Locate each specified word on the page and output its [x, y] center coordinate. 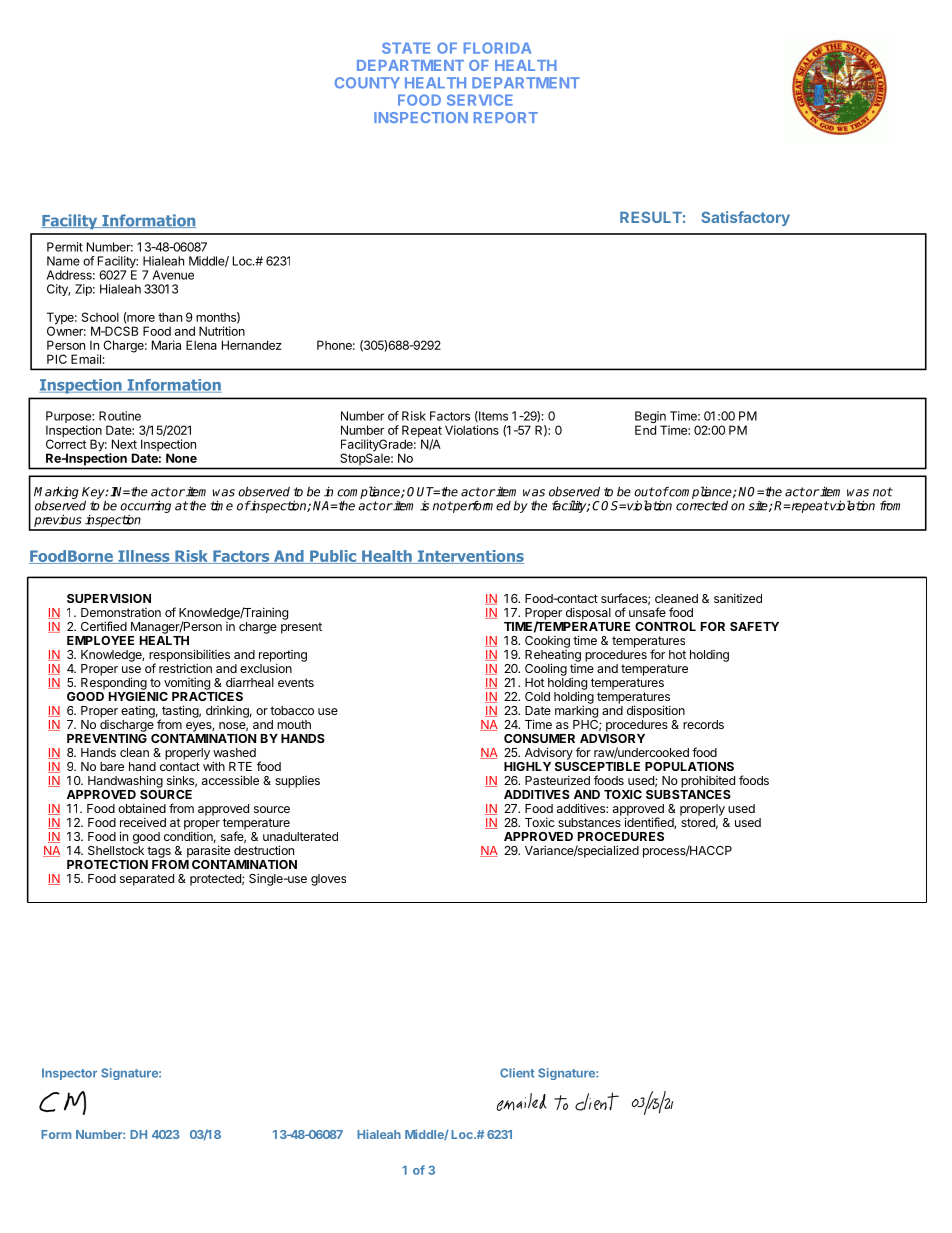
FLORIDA [497, 48]
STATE [406, 48]
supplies [297, 782]
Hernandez [252, 345]
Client [517, 1073]
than [170, 317]
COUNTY [367, 83]
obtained [142, 808]
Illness [144, 557]
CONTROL [665, 626]
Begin [651, 418]
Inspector [69, 1074]
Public [333, 557]
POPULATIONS [689, 766]
